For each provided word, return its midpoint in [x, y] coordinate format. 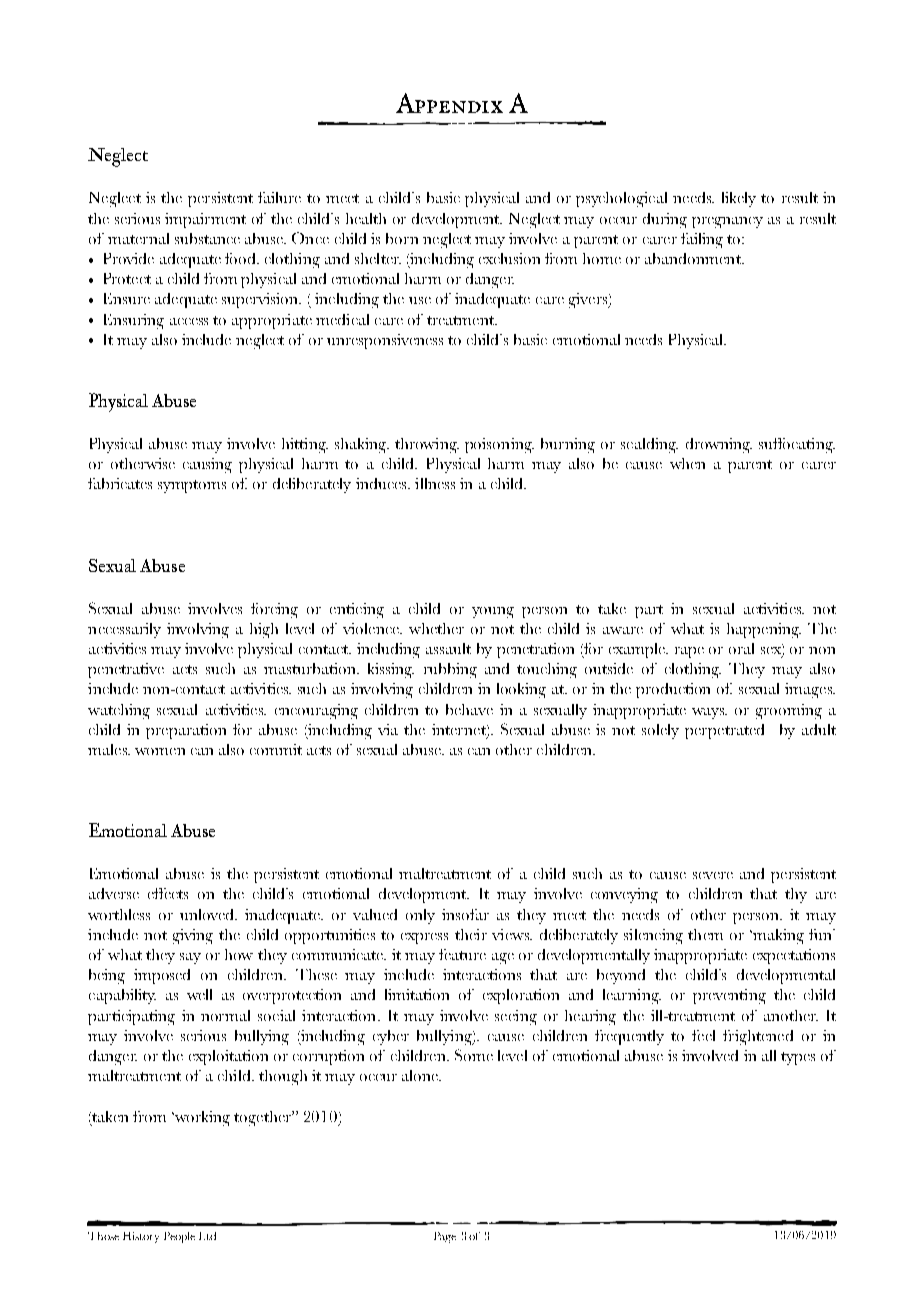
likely [739, 199]
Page [445, 1237]
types [798, 1058]
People [179, 1237]
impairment [205, 220]
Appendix [449, 103]
